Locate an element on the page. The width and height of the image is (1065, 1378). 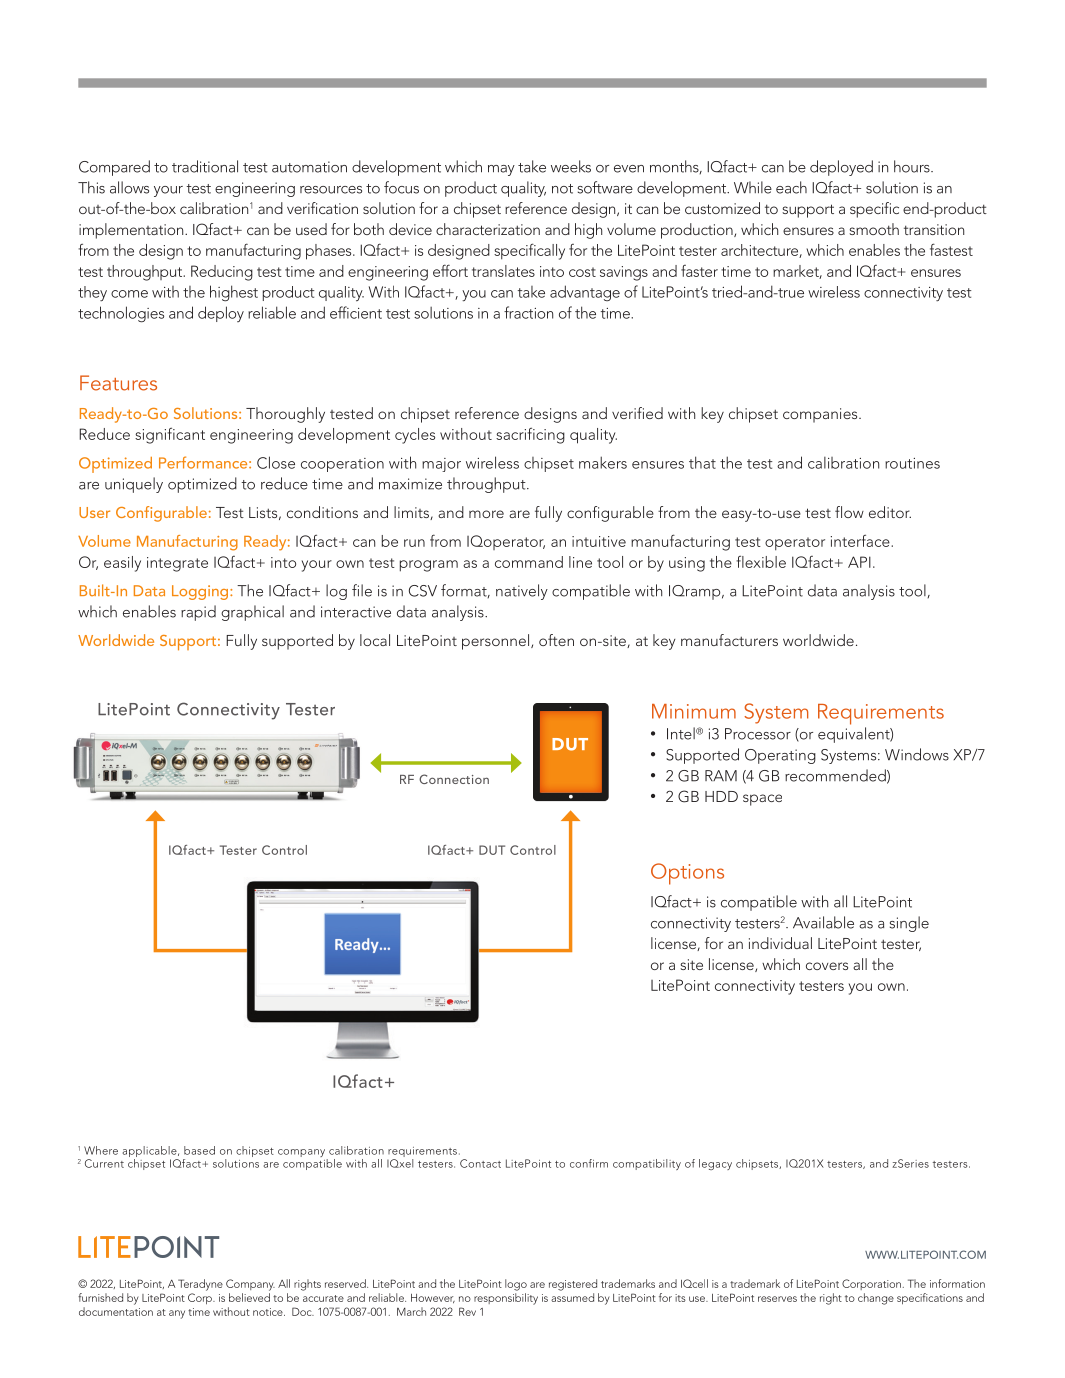
traditional is located at coordinates (205, 166).
